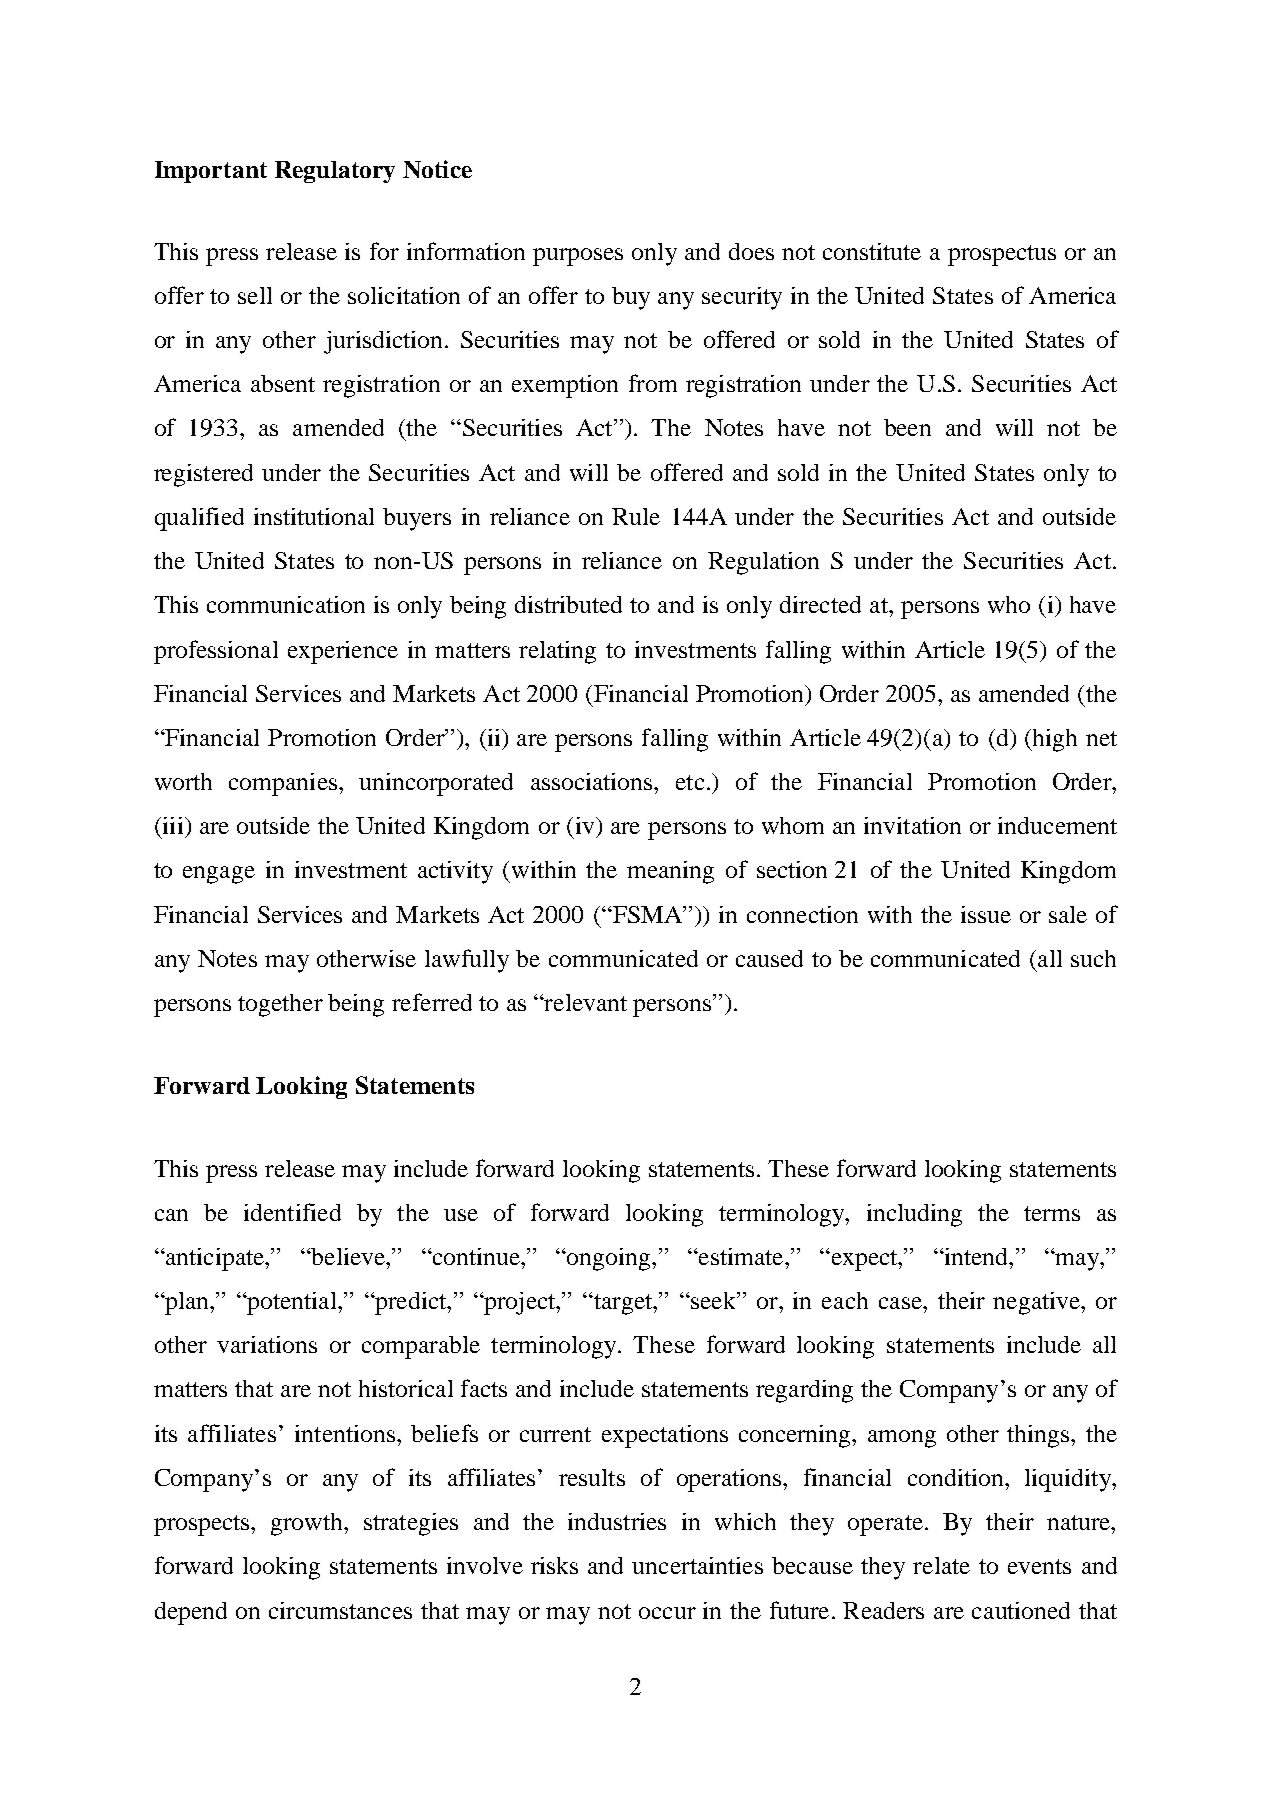 This document has width=1271, height=1798. What do you see at coordinates (308, 1524) in the document?
I see `growth` at bounding box center [308, 1524].
